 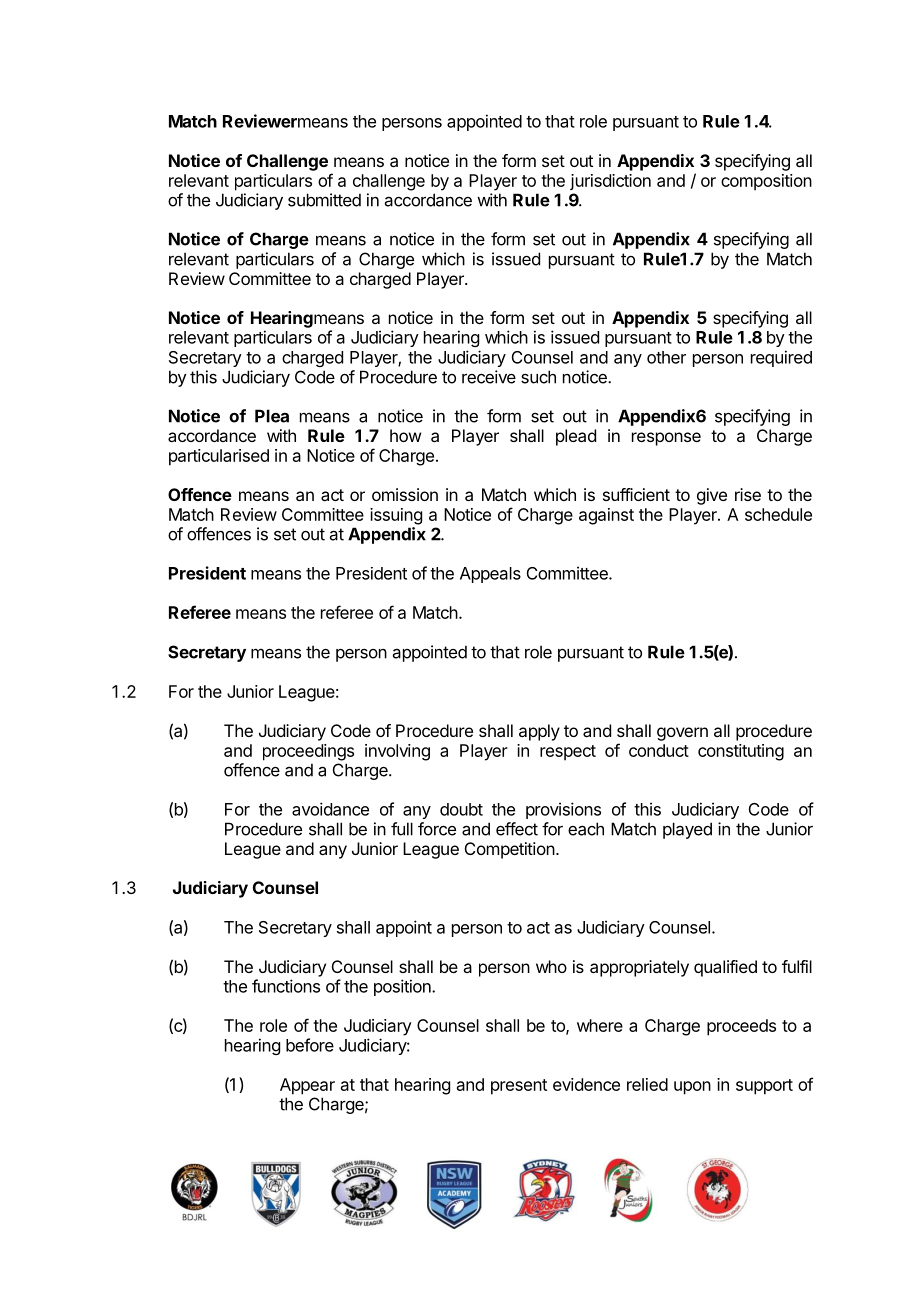 I want to click on present, so click(x=519, y=1087).
